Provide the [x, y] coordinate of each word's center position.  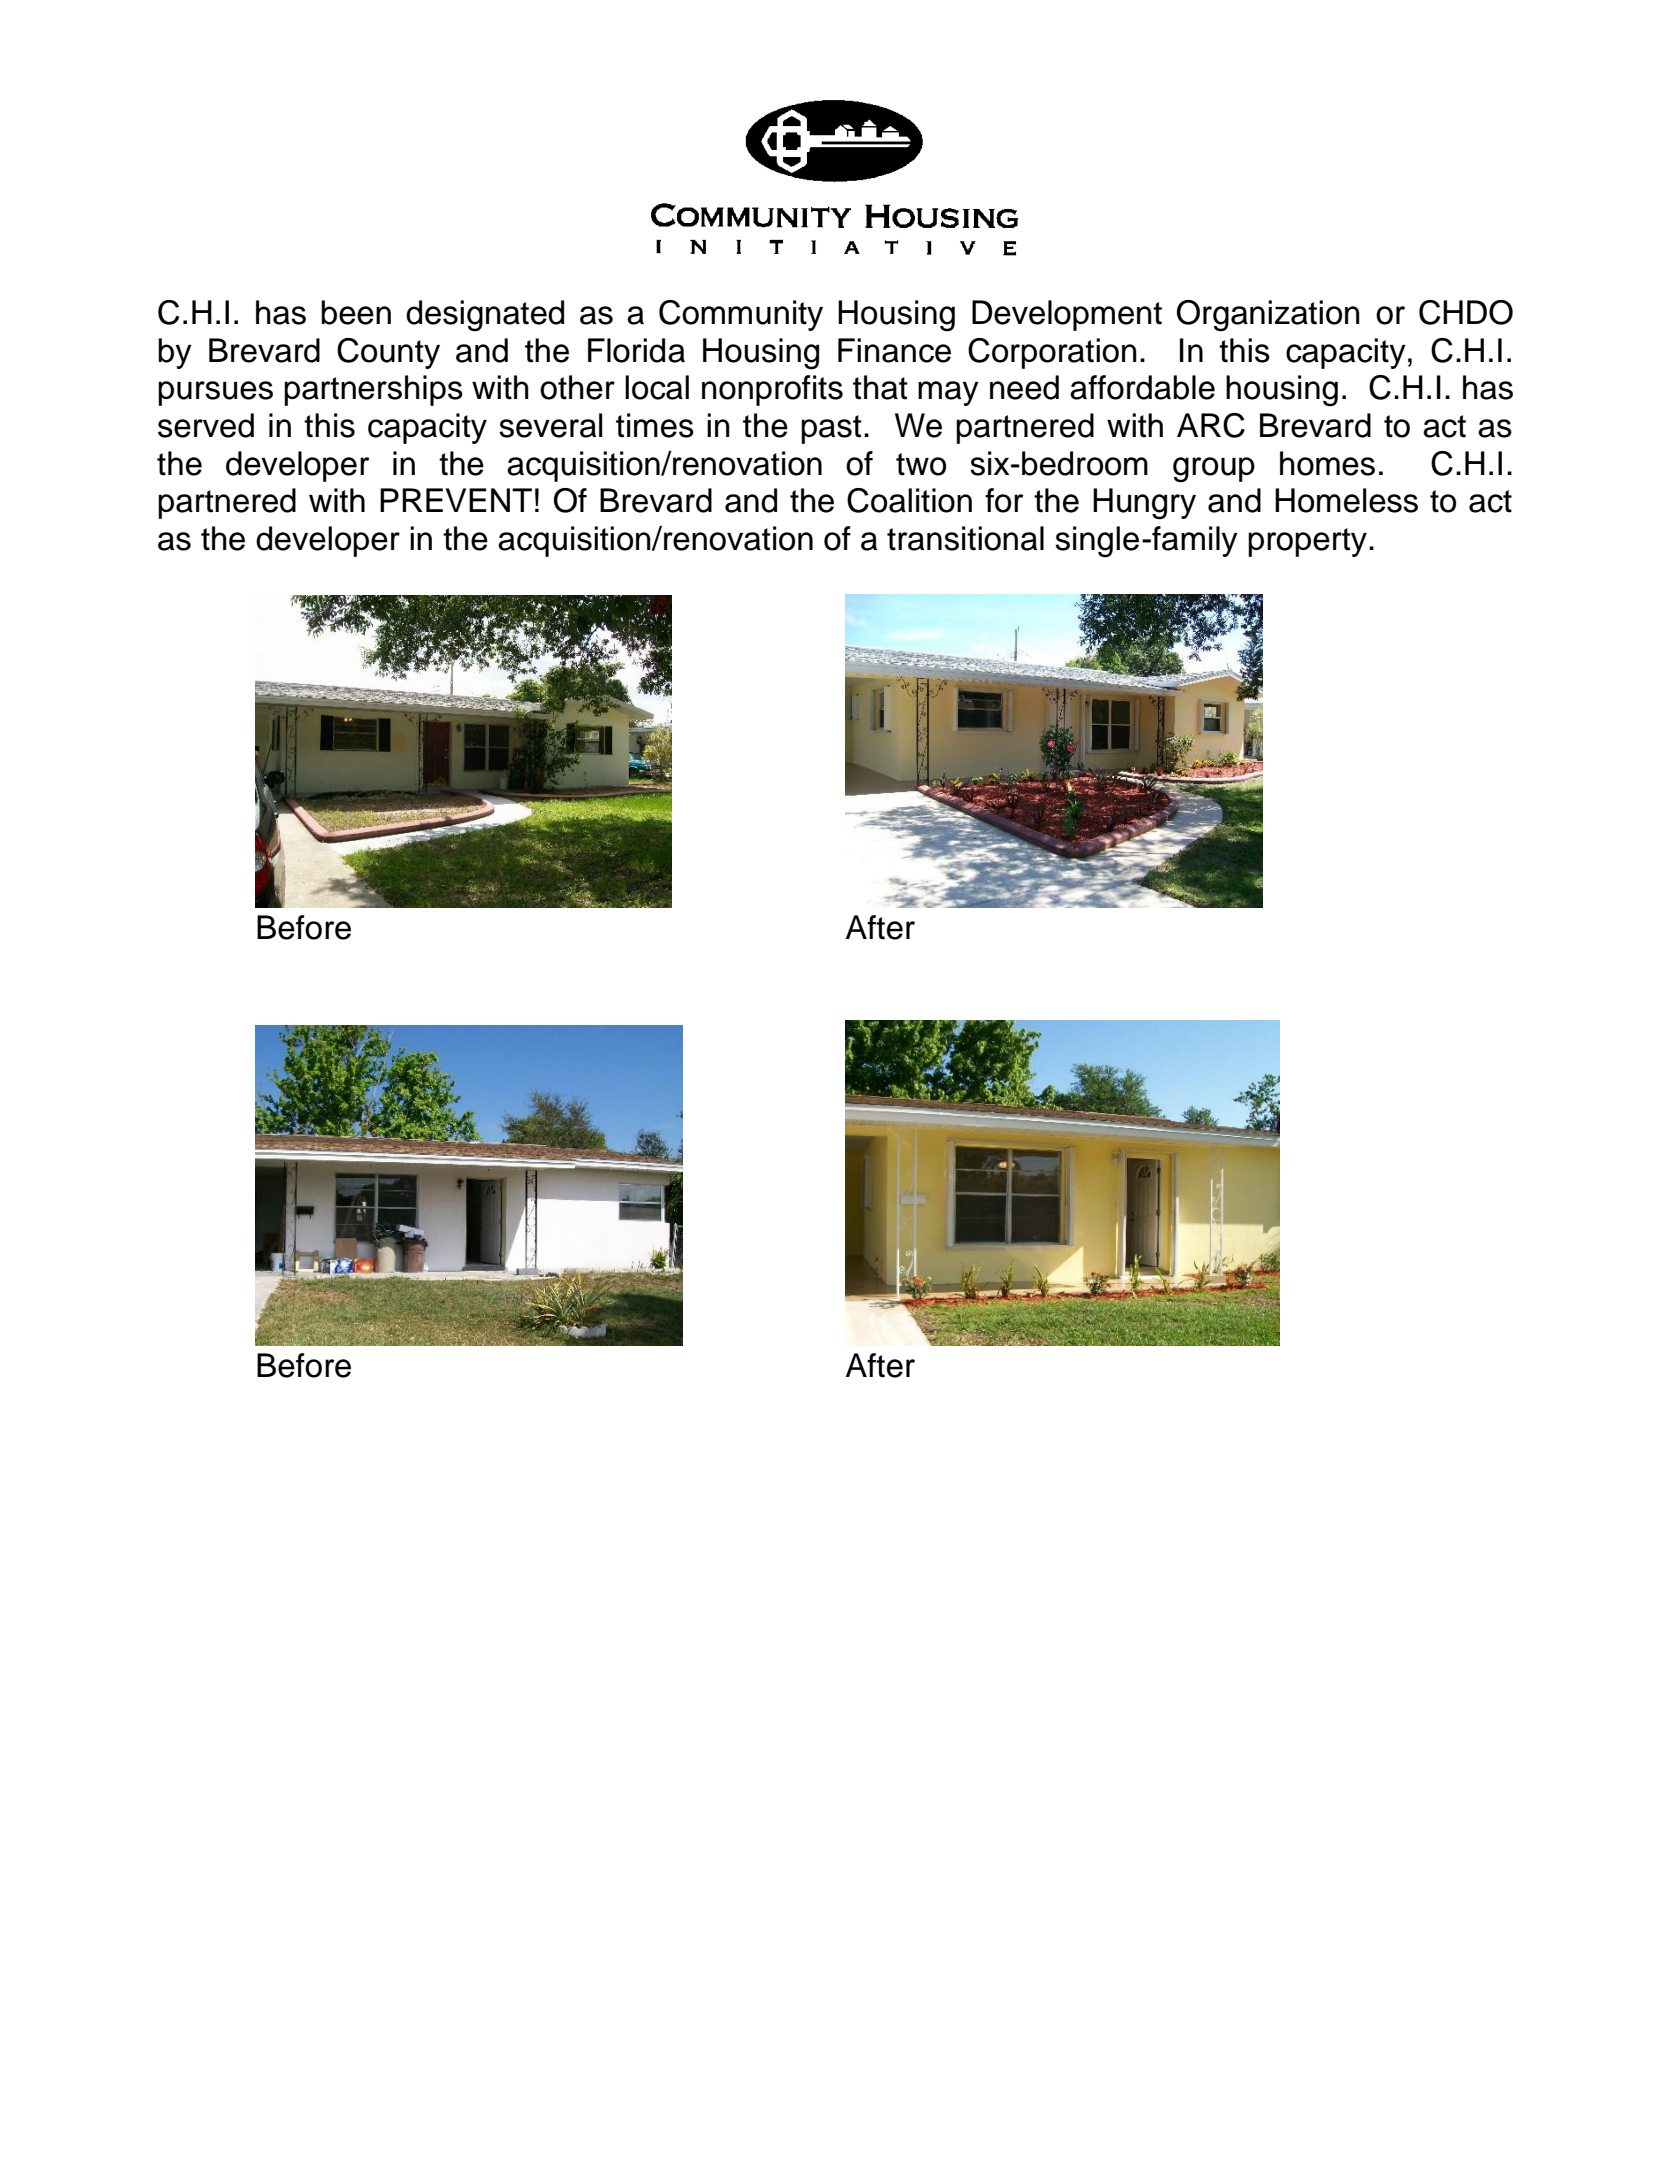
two [921, 464]
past [831, 429]
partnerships [373, 390]
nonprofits [772, 390]
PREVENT [456, 500]
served [206, 425]
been [356, 312]
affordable [1142, 387]
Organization [1268, 316]
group [1214, 470]
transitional [965, 538]
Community [741, 315]
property [1307, 542]
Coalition [909, 500]
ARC [1211, 425]
